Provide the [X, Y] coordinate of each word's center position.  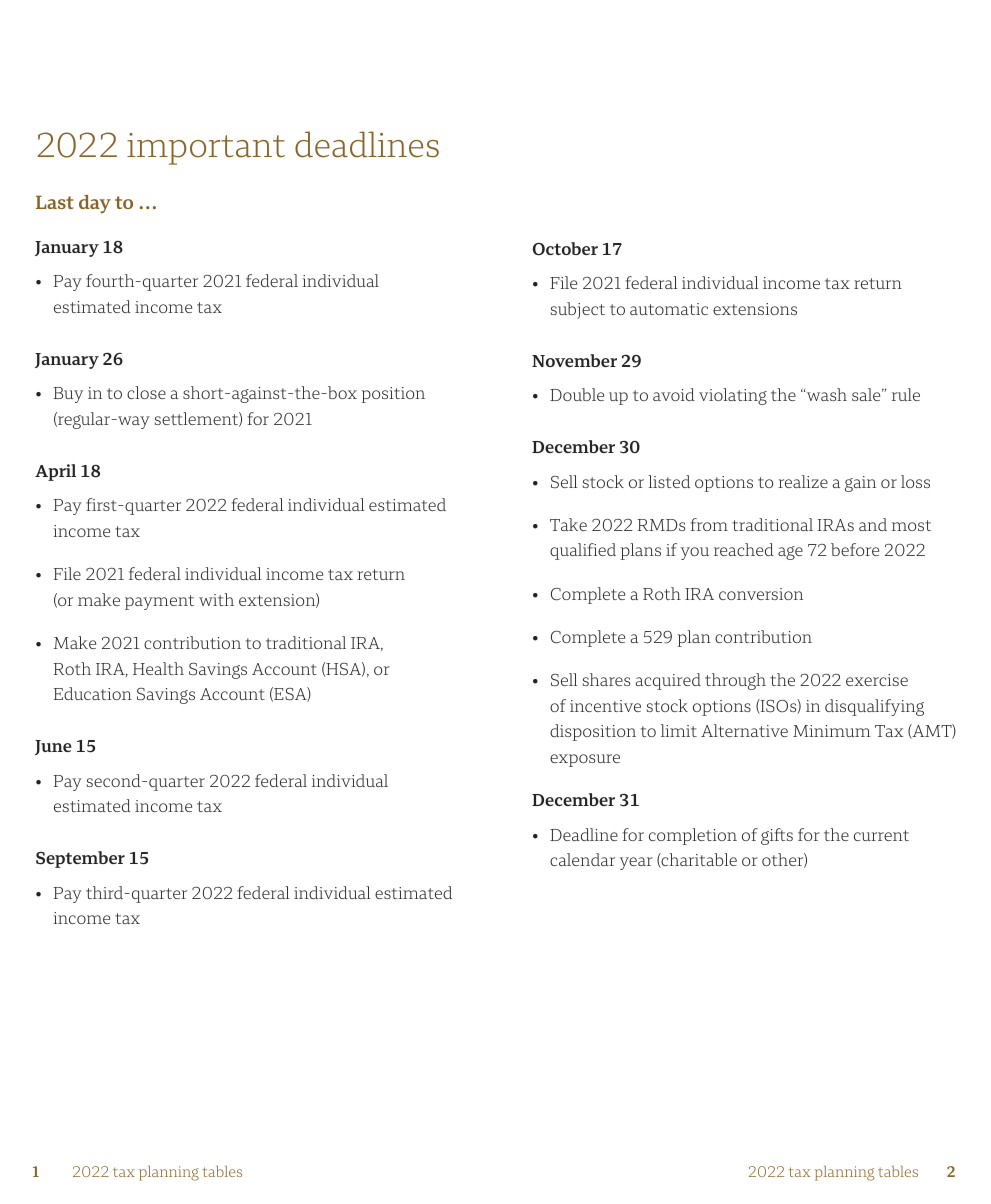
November [574, 360]
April [55, 472]
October [565, 249]
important [206, 149]
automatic [669, 309]
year [636, 863]
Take [568, 524]
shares [606, 679]
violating [733, 396]
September [80, 859]
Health [158, 668]
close [146, 392]
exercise [877, 680]
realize [803, 481]
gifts [777, 836]
